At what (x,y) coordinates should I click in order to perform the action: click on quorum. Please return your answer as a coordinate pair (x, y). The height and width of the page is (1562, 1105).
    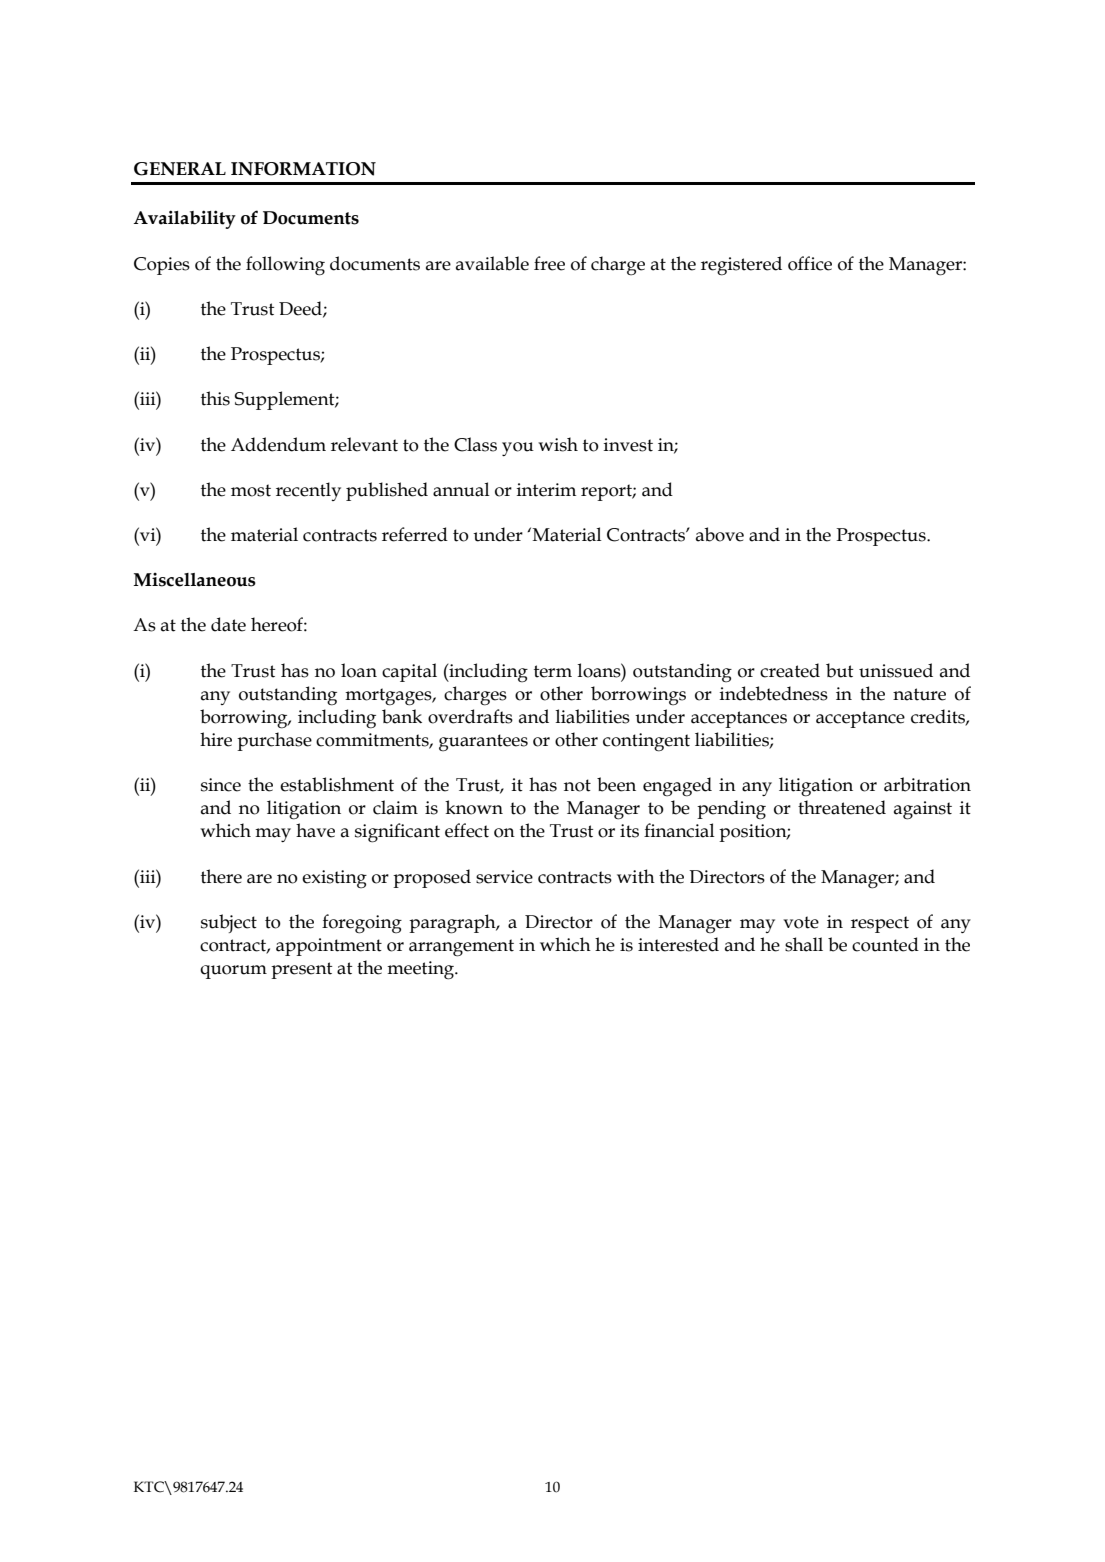
    Looking at the image, I should click on (233, 972).
